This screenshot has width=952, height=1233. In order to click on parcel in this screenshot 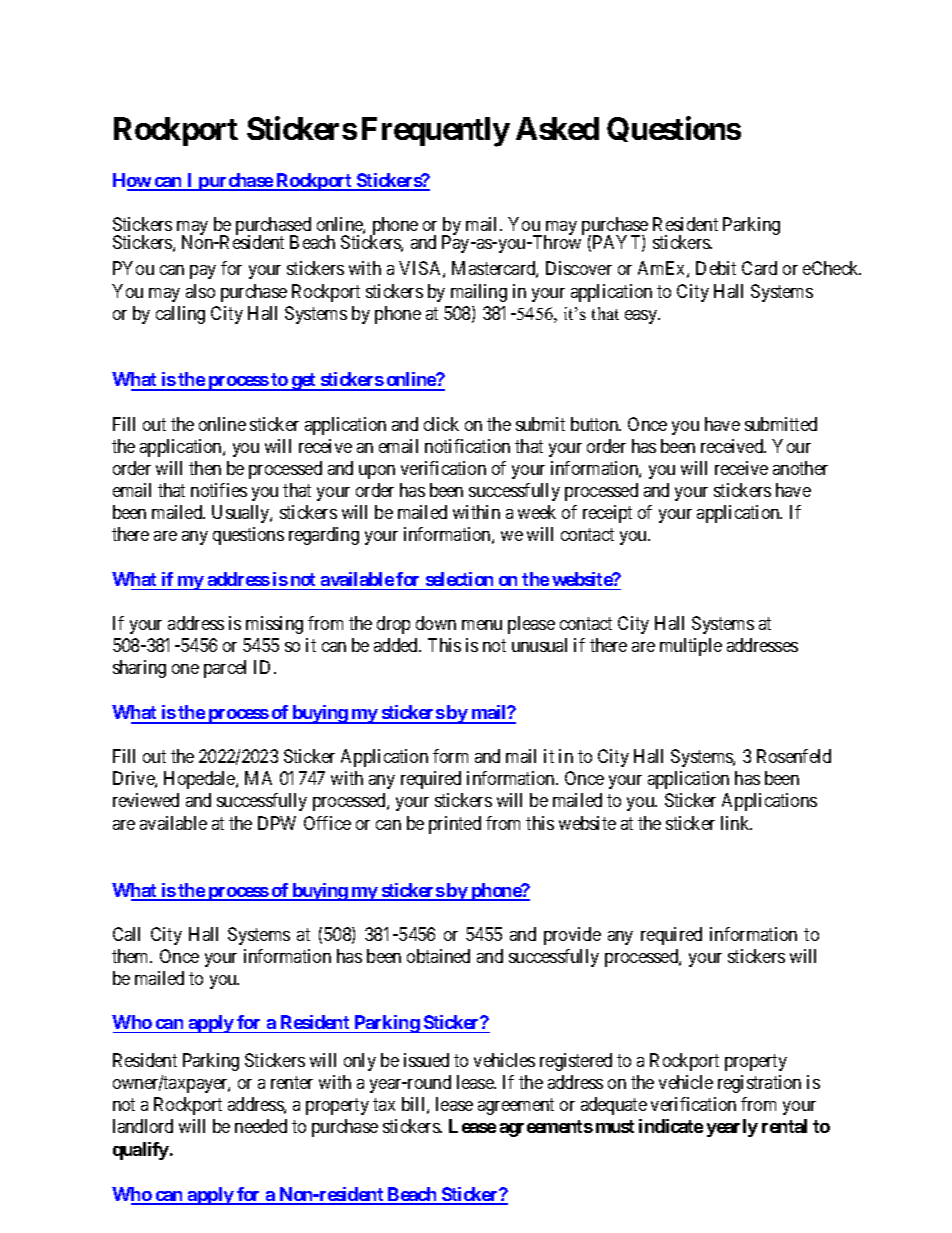, I will do `click(225, 669)`.
